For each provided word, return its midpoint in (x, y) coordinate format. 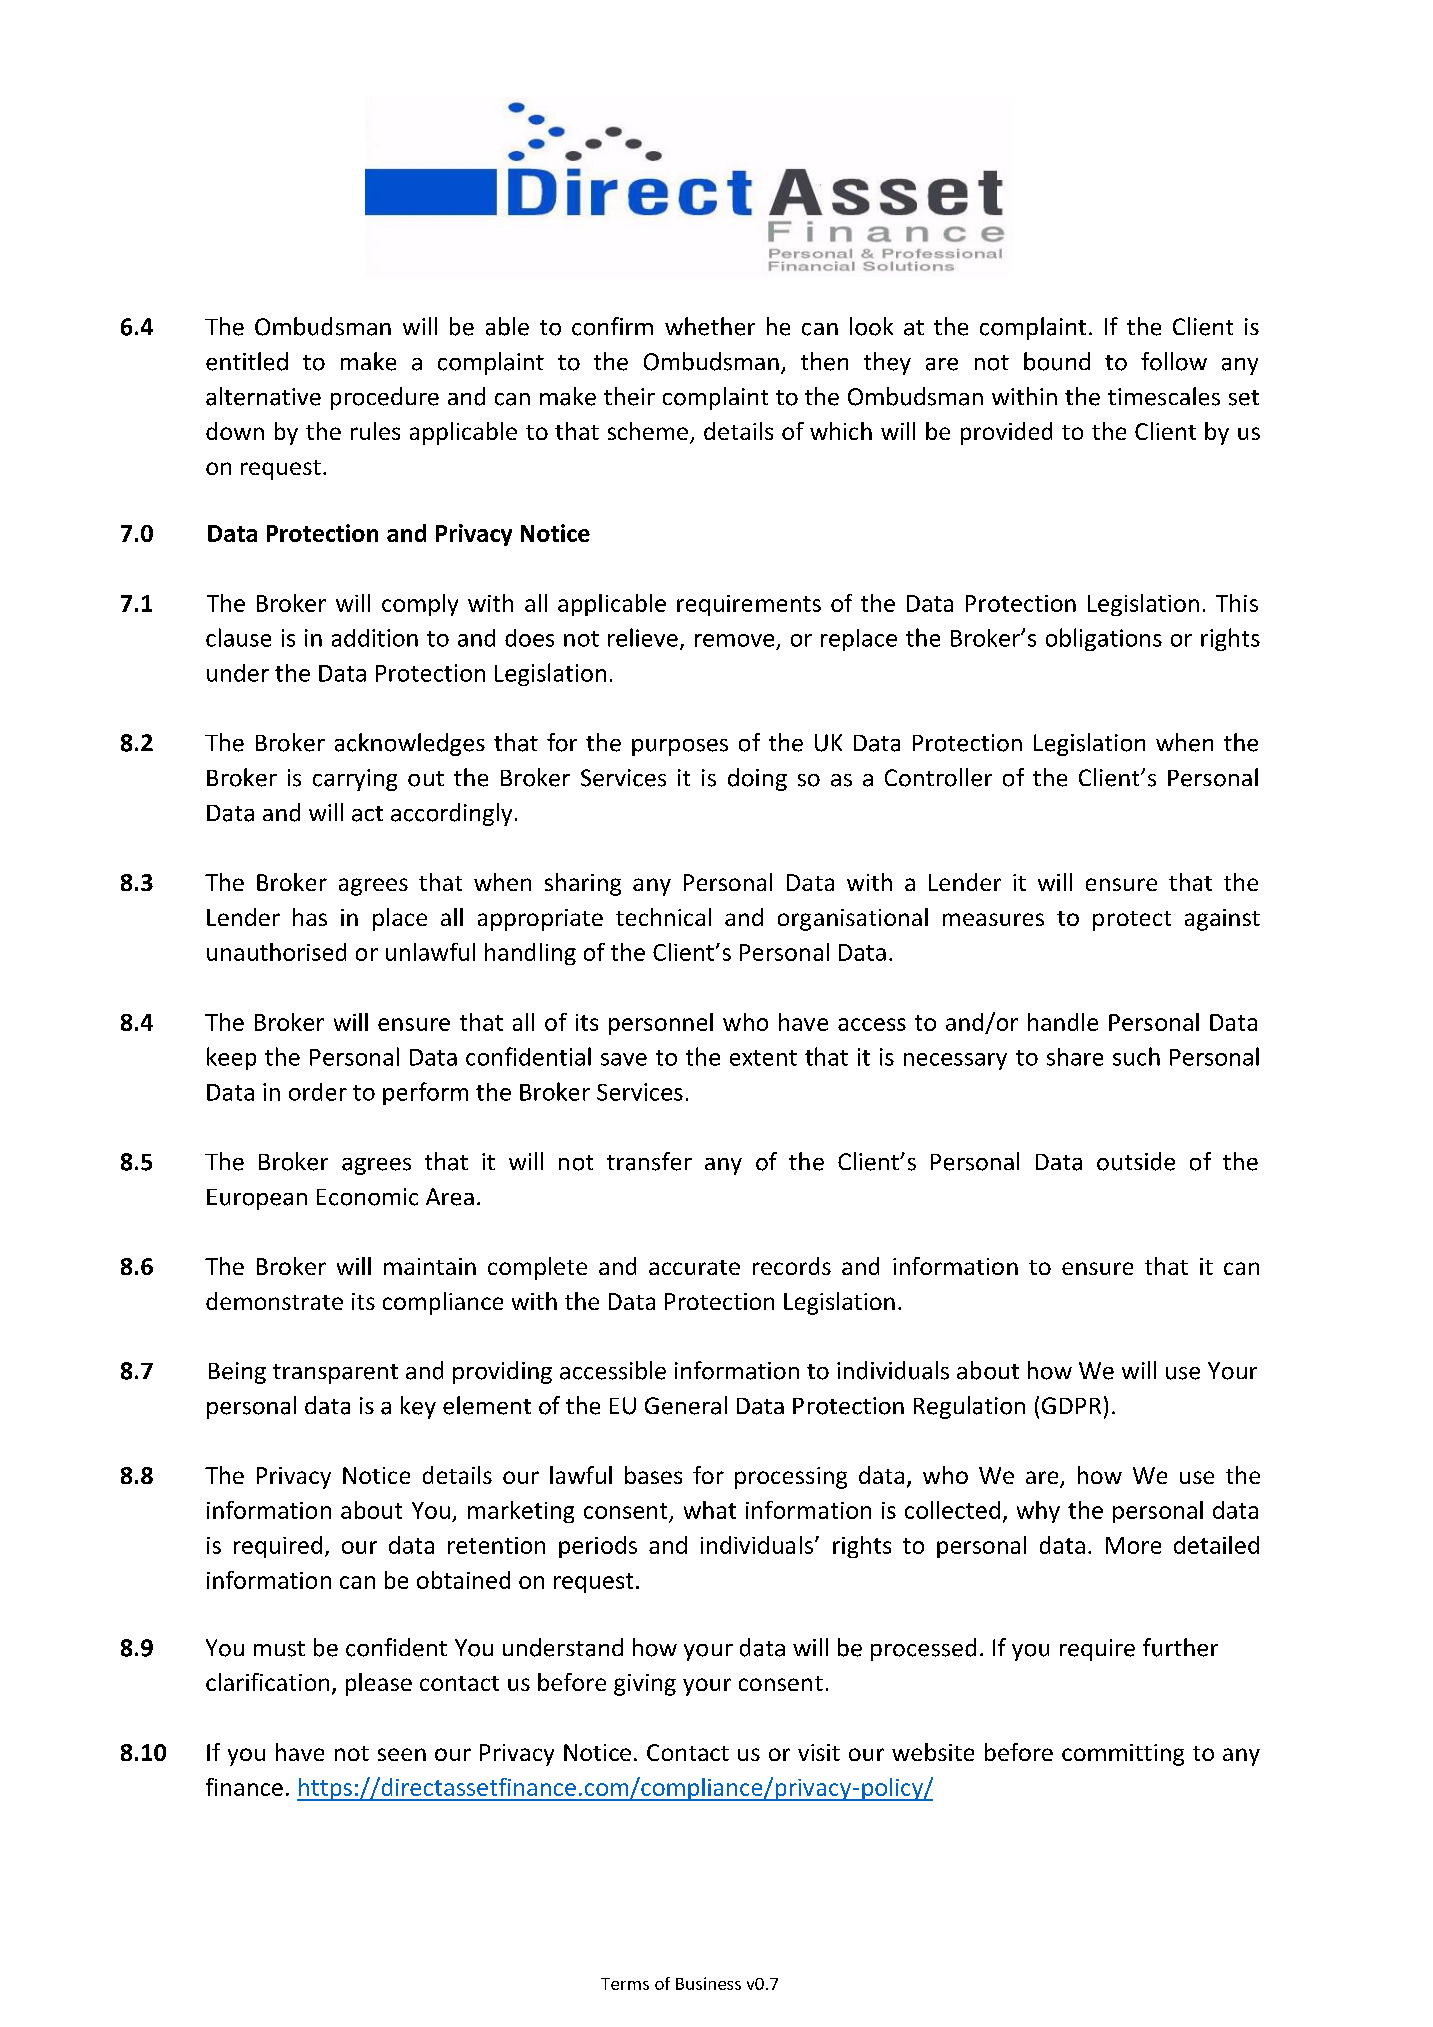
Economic (367, 1197)
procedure (385, 398)
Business (708, 1983)
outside (1136, 1161)
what (710, 1510)
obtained (463, 1580)
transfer (649, 1161)
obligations (1104, 639)
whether (710, 326)
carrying (355, 780)
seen (402, 1754)
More (1133, 1545)
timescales (1164, 396)
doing (757, 779)
